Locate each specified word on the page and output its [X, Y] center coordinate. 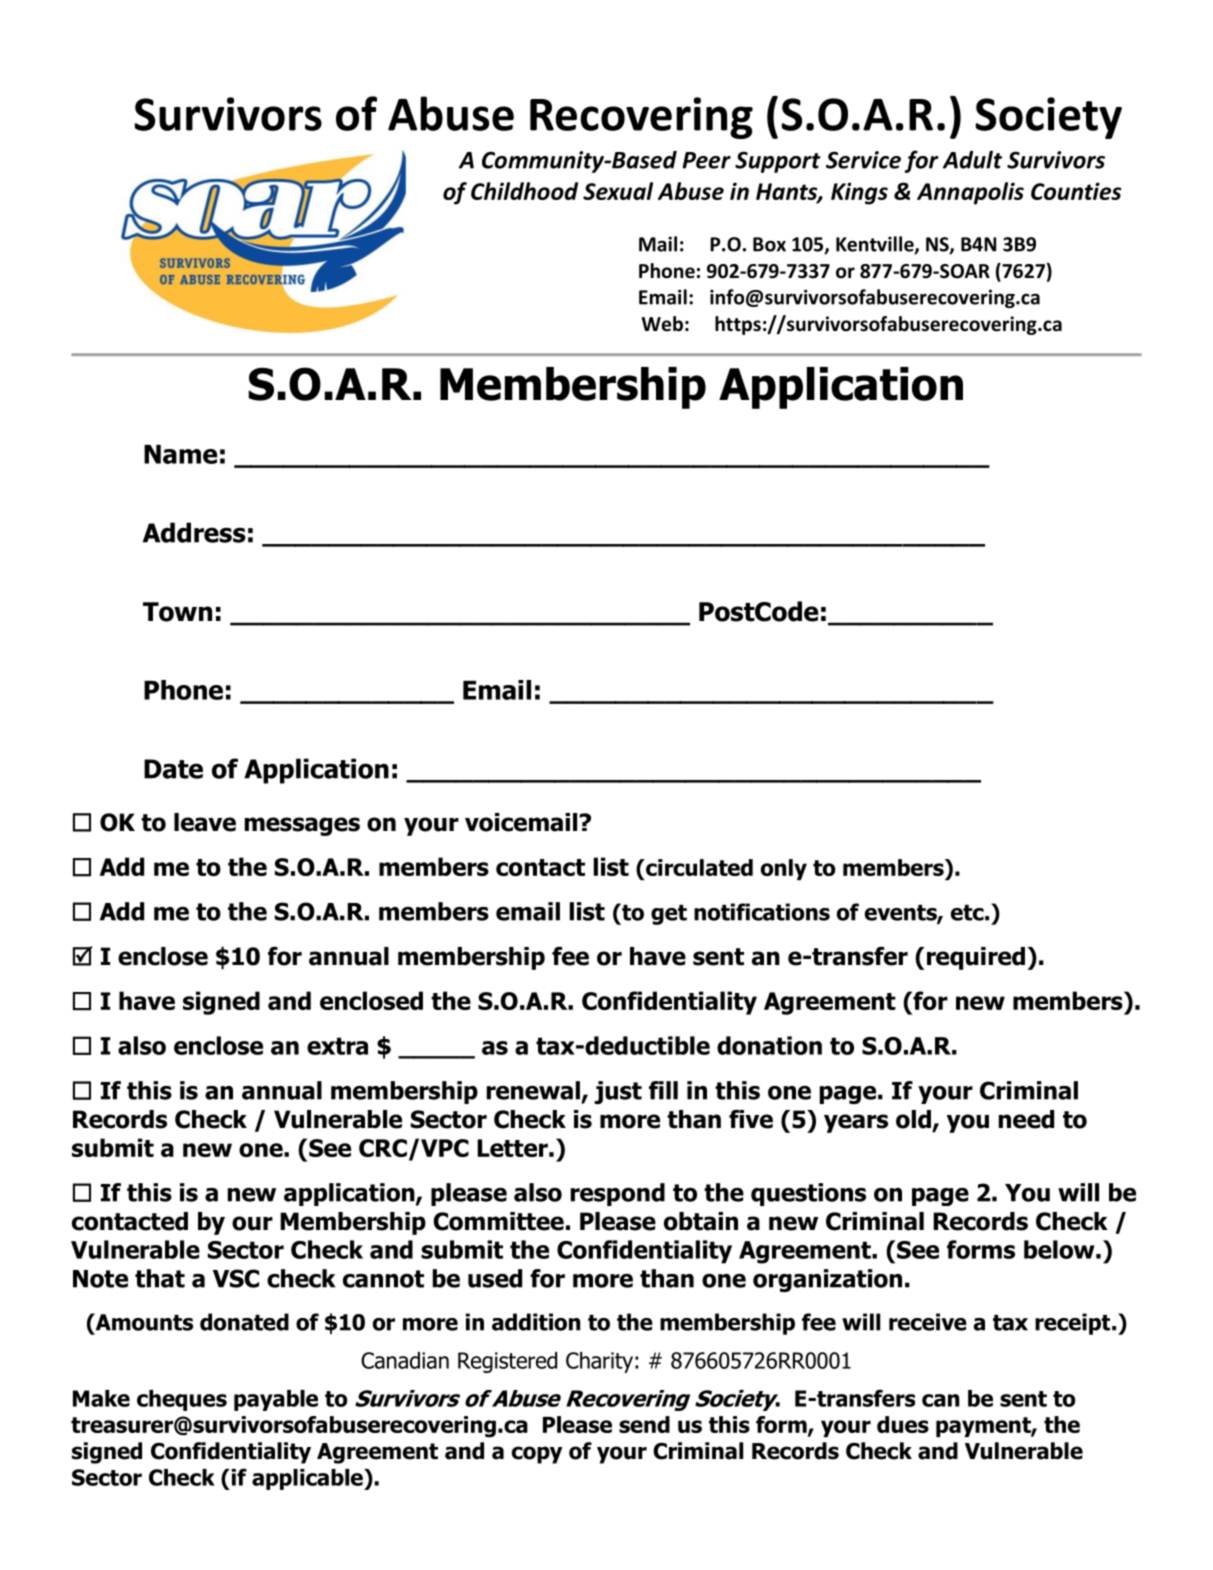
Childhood [524, 191]
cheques [182, 1400]
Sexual [618, 191]
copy [537, 1455]
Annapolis [970, 193]
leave [205, 822]
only [784, 869]
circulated [698, 867]
